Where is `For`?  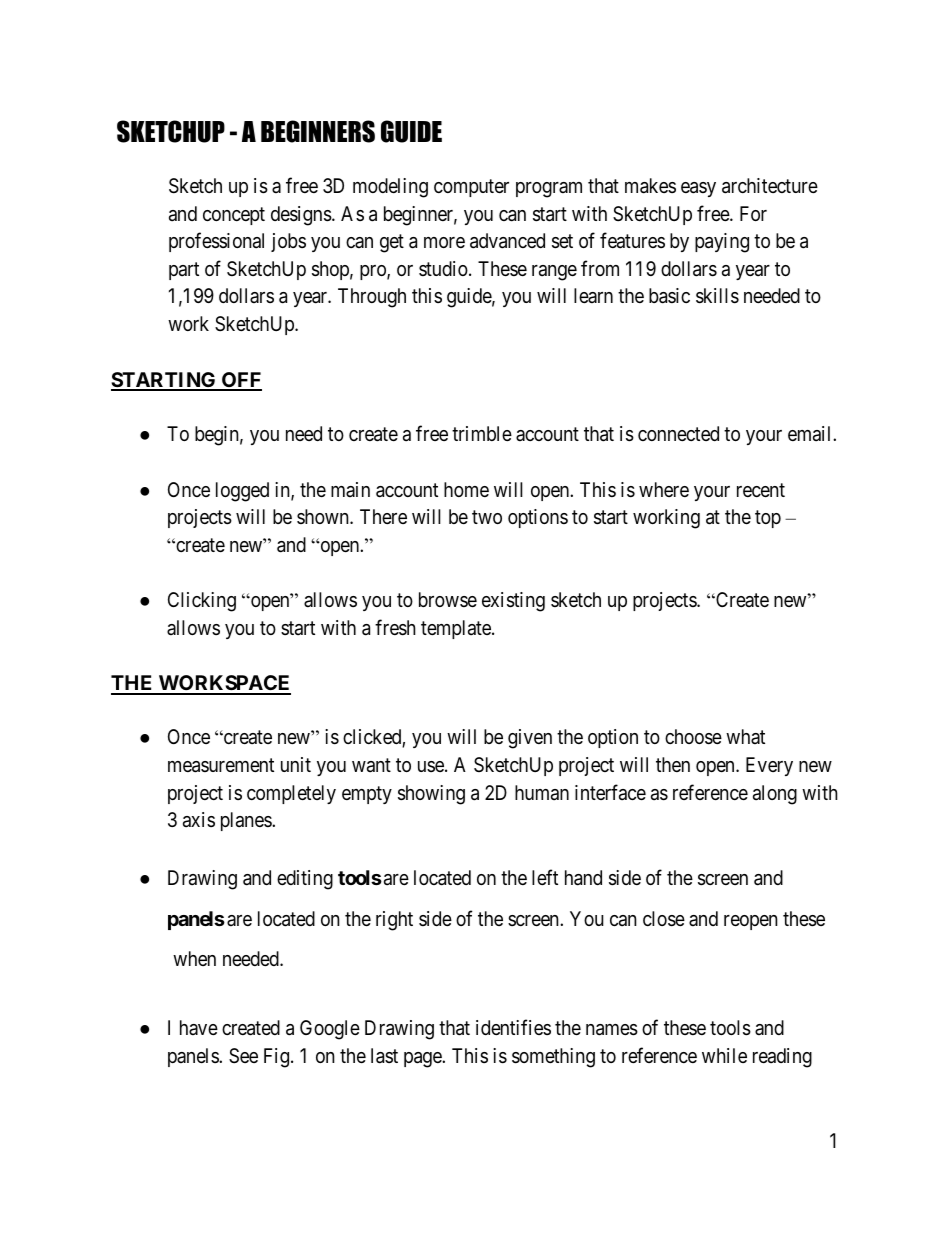 For is located at coordinates (753, 213).
